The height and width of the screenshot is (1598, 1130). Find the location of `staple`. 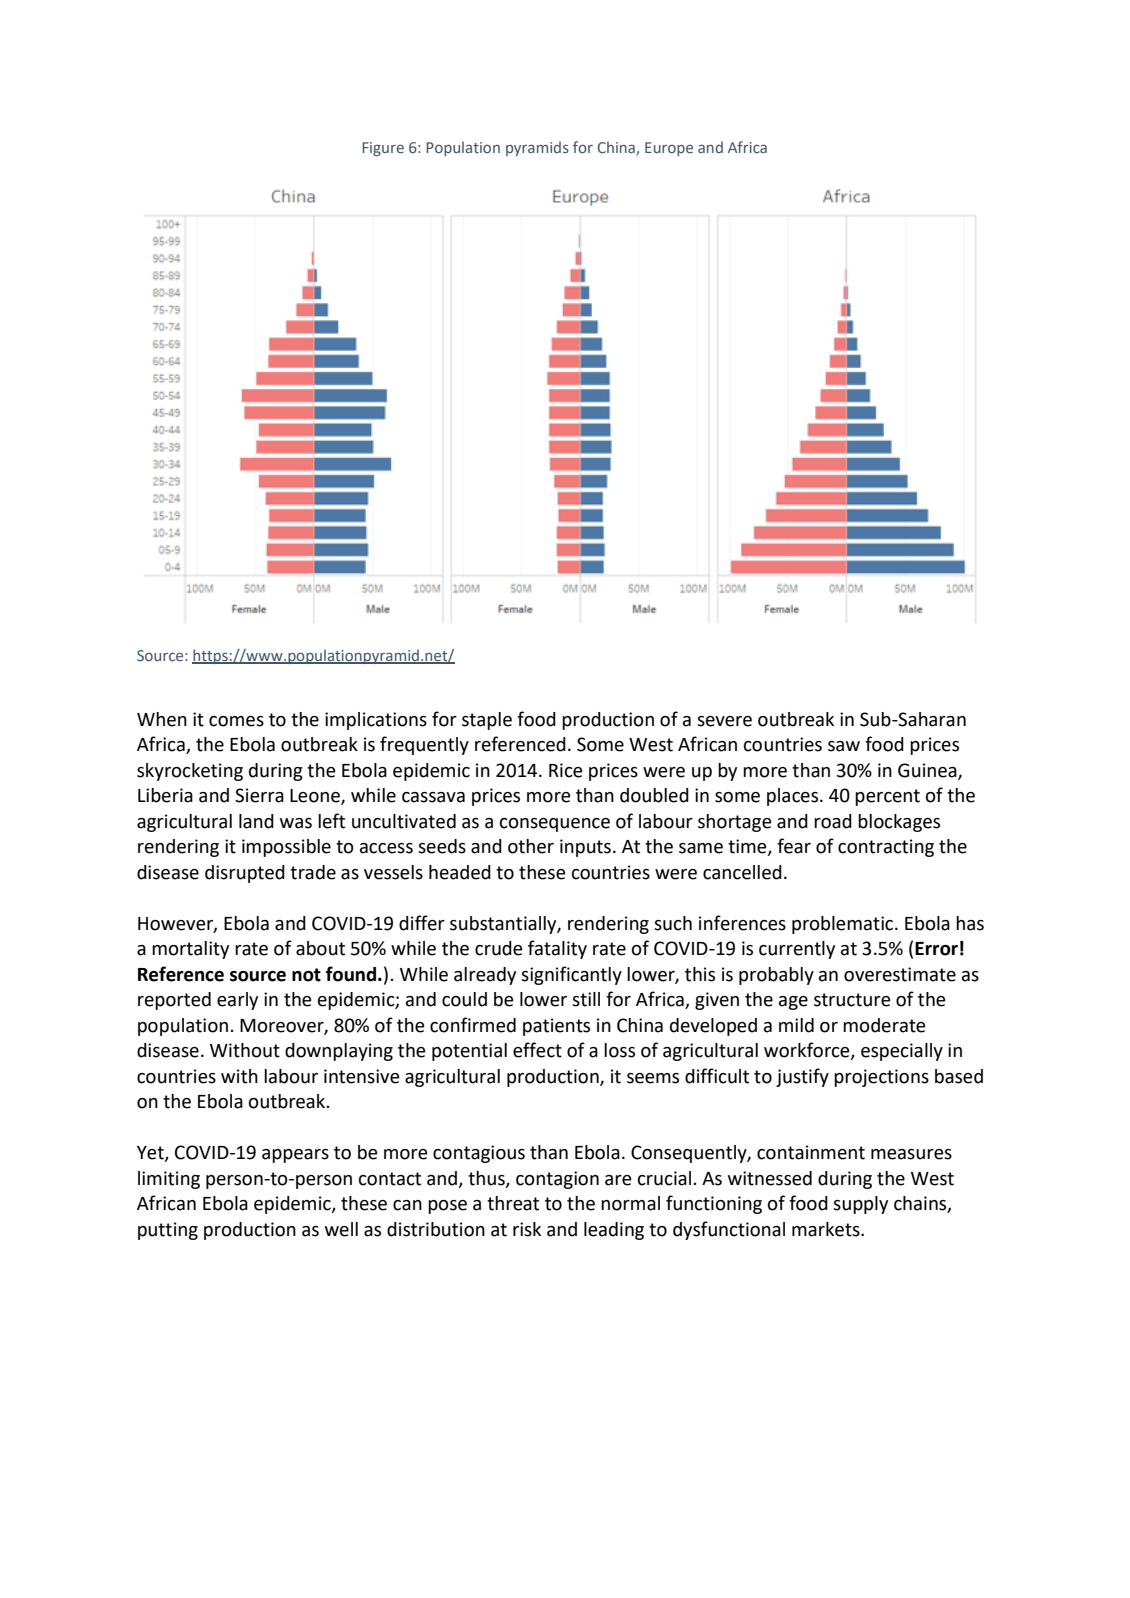

staple is located at coordinates (487, 721).
